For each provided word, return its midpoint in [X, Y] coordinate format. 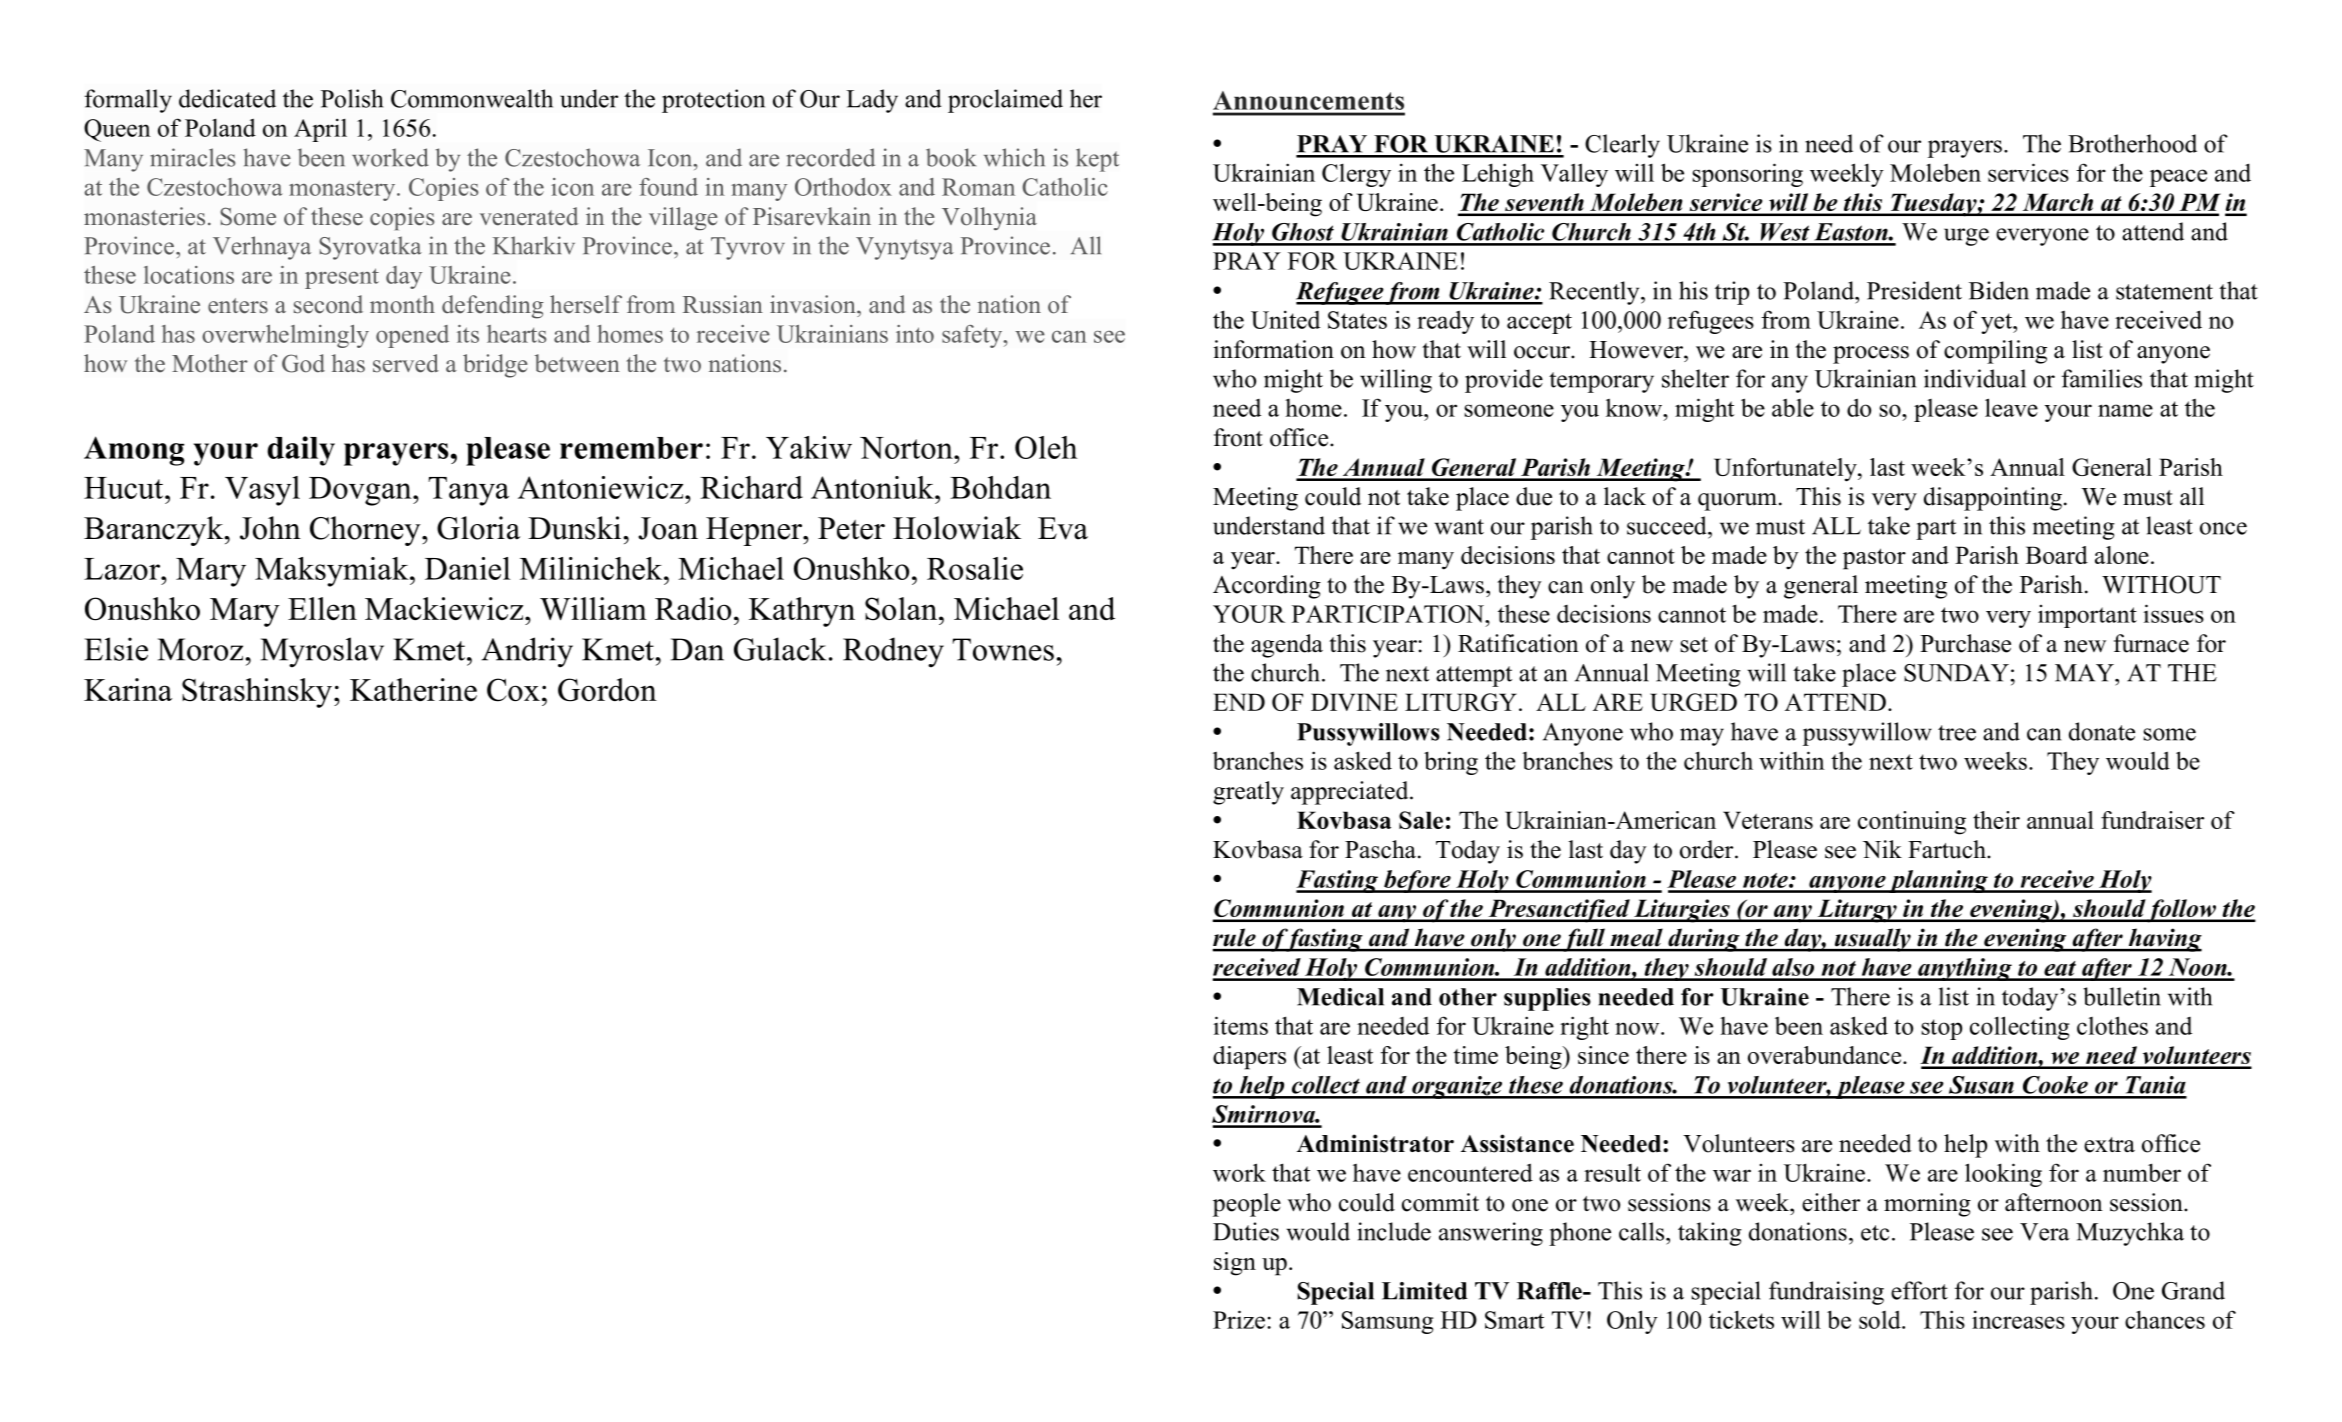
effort [1919, 1290]
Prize [1239, 1319]
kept [1097, 160]
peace [2178, 178]
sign [1235, 1264]
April [320, 130]
